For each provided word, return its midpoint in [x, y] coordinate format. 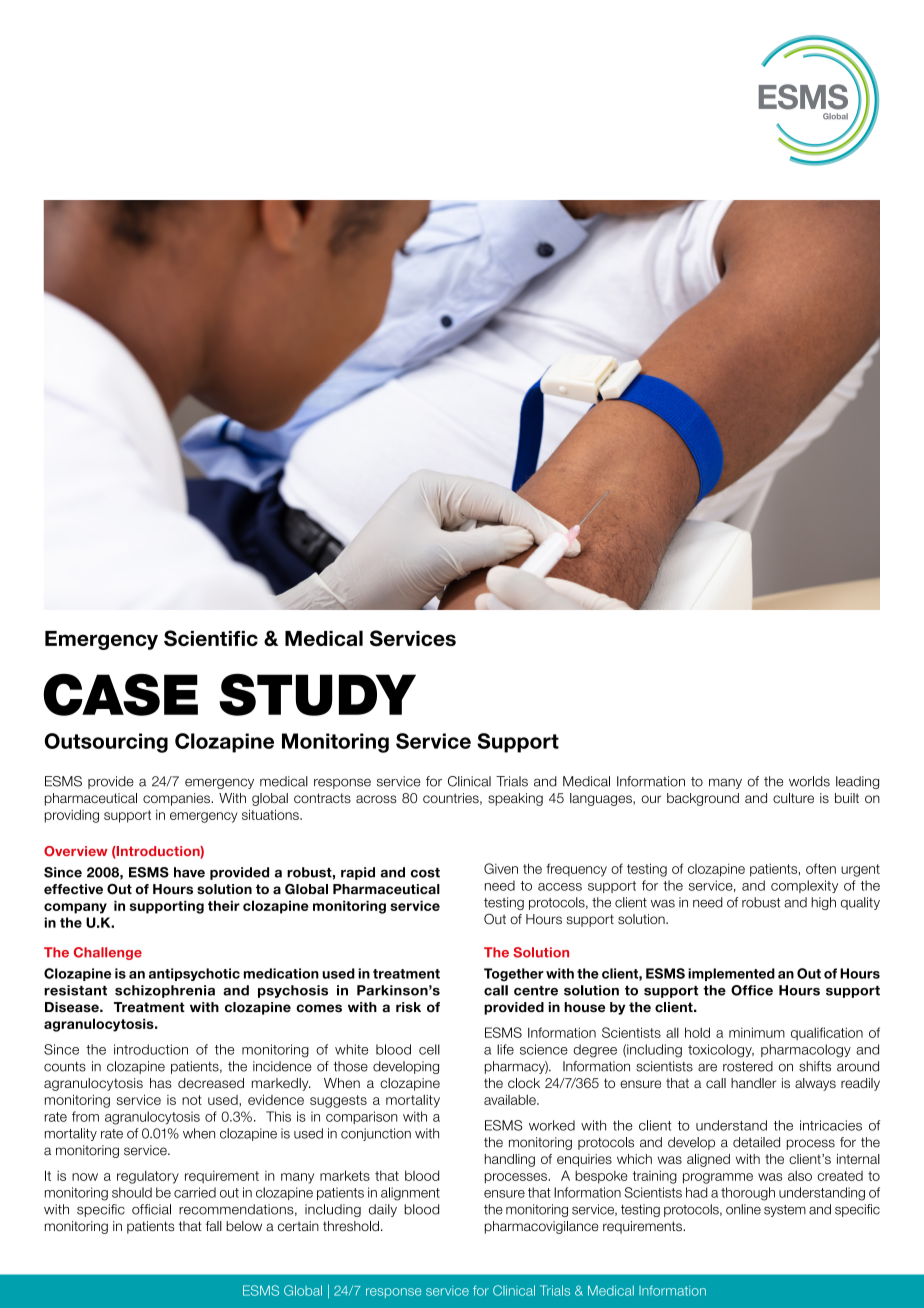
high [823, 903]
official [151, 1209]
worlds [809, 781]
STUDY [317, 695]
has [161, 1083]
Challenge [108, 953]
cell [429, 1049]
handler [753, 1083]
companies [177, 799]
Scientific [211, 638]
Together [514, 975]
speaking [515, 799]
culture [793, 798]
